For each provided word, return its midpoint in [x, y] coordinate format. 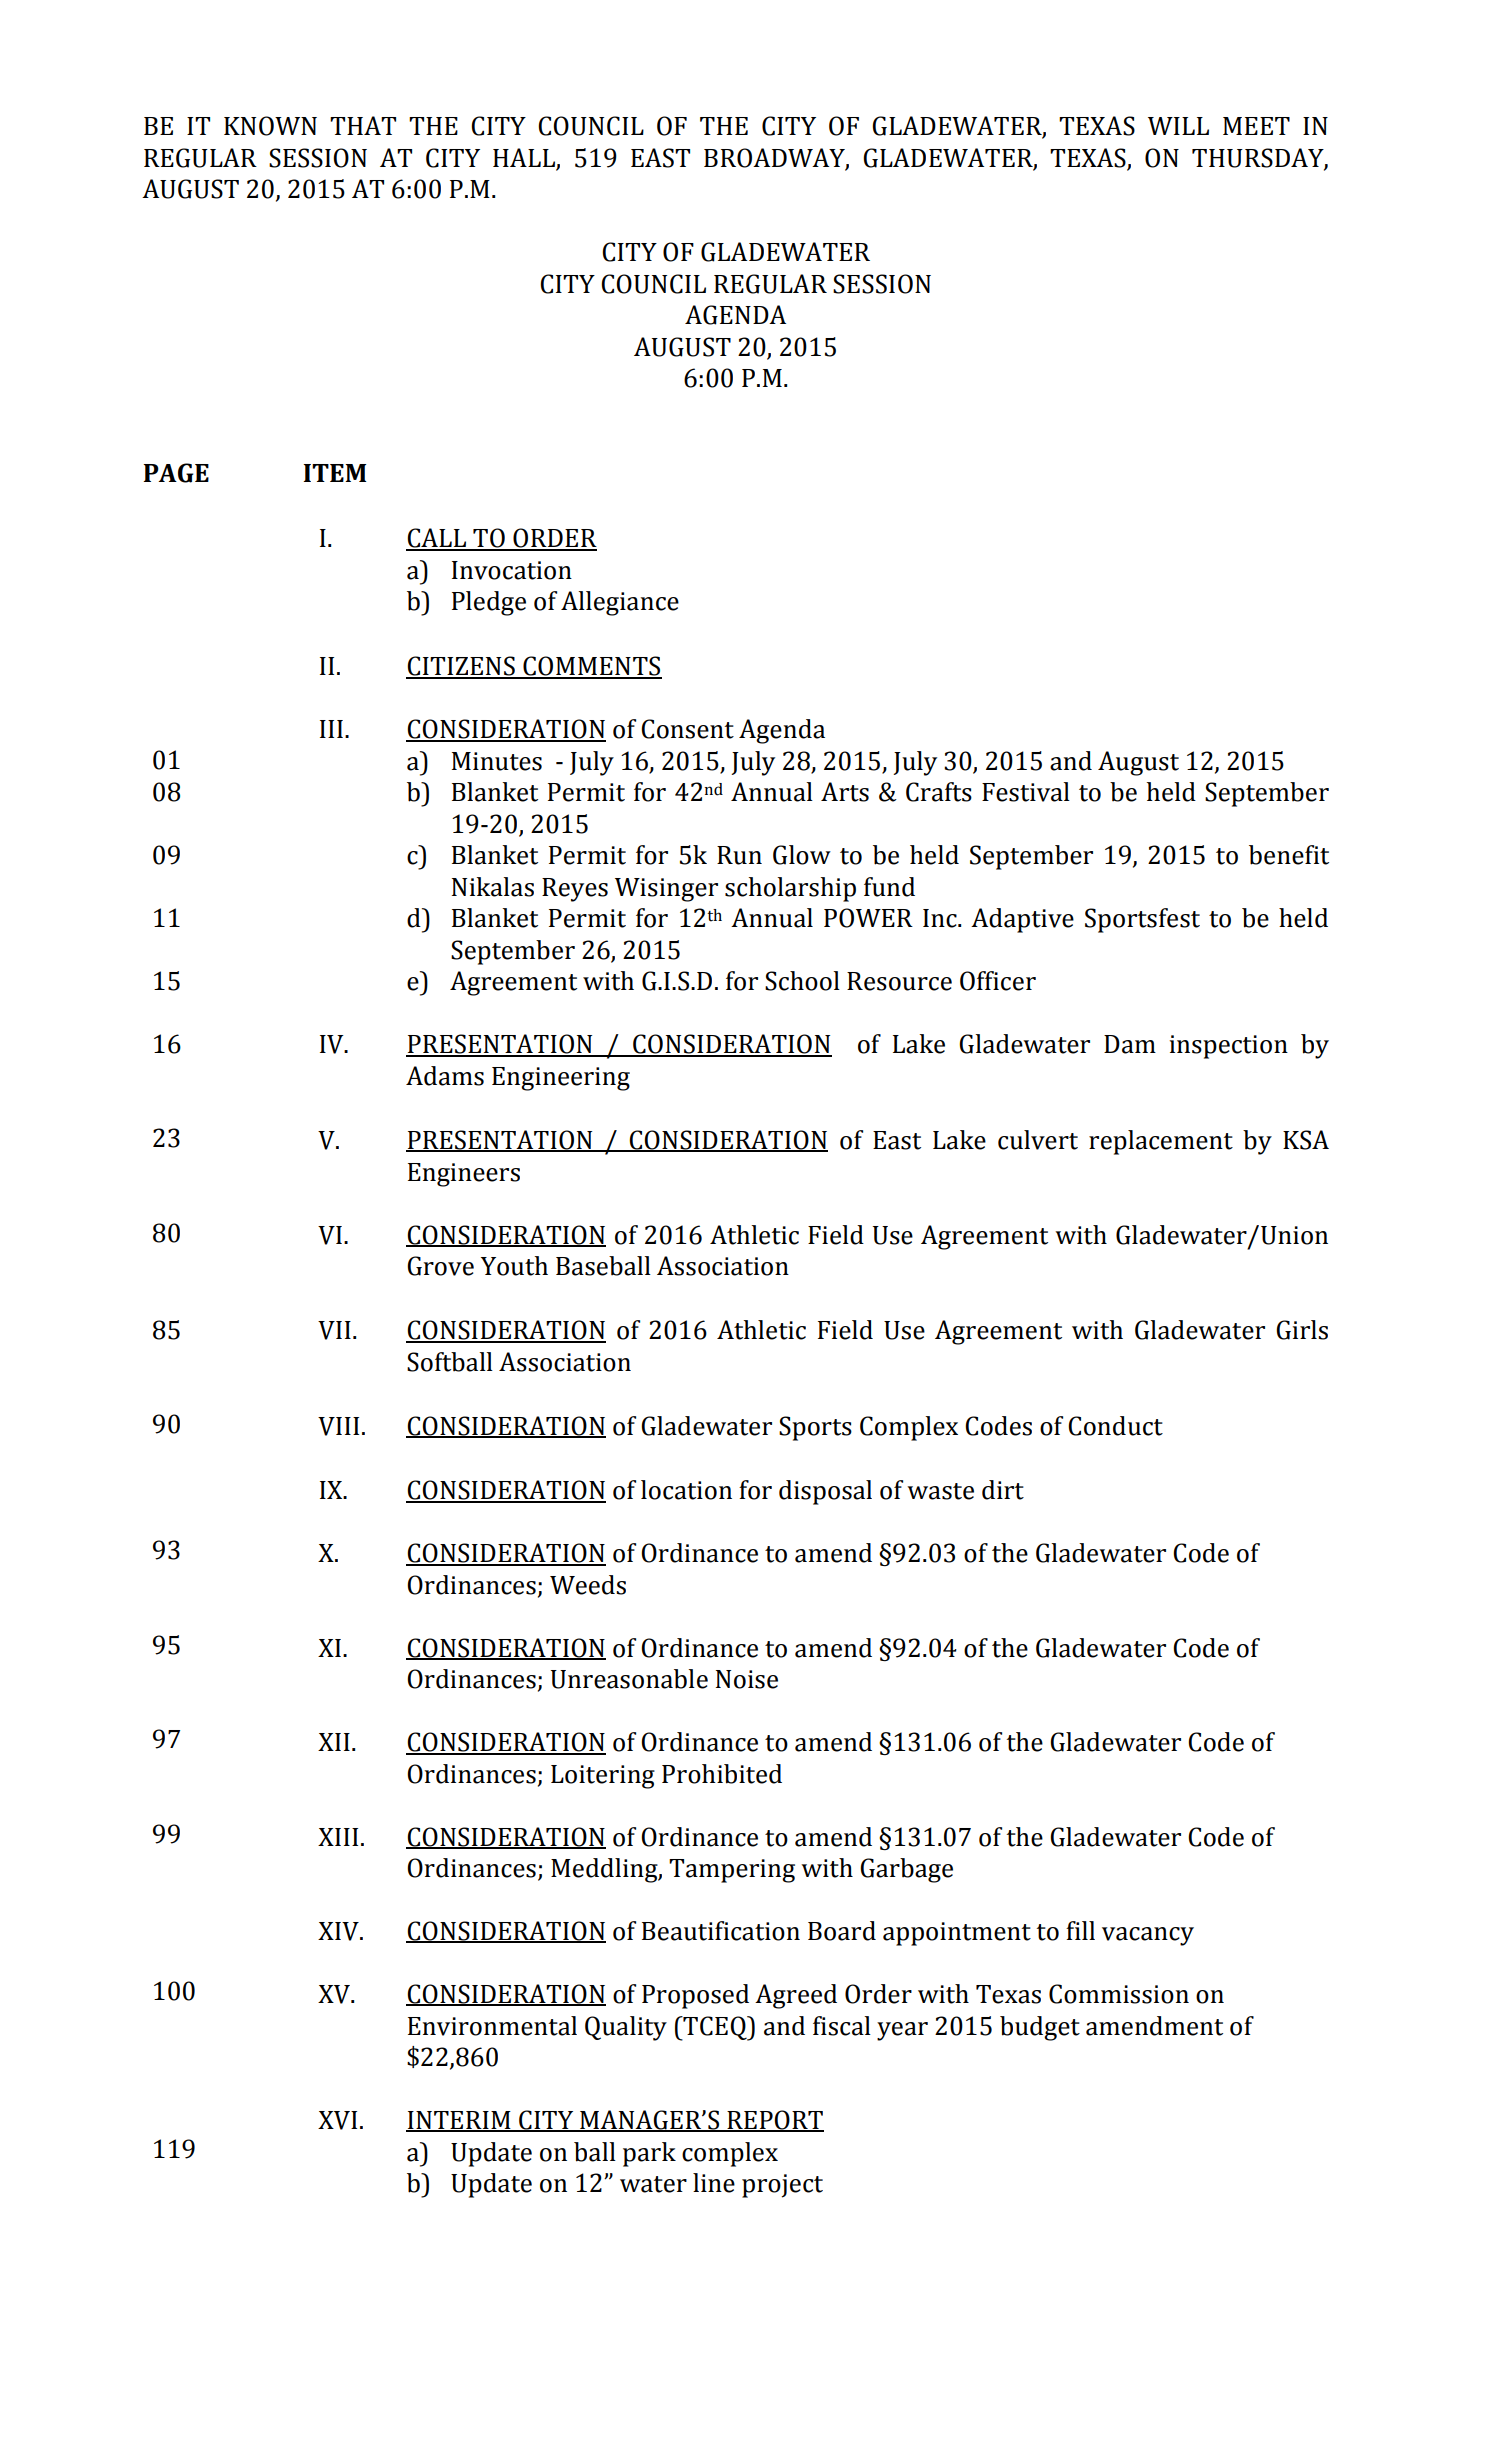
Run [739, 855]
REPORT [774, 2121]
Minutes [497, 761]
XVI [337, 2120]
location [686, 1490]
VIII [338, 1426]
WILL [1178, 126]
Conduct [1115, 1426]
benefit [1289, 855]
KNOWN [270, 126]
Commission [1119, 1994]
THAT [363, 125]
